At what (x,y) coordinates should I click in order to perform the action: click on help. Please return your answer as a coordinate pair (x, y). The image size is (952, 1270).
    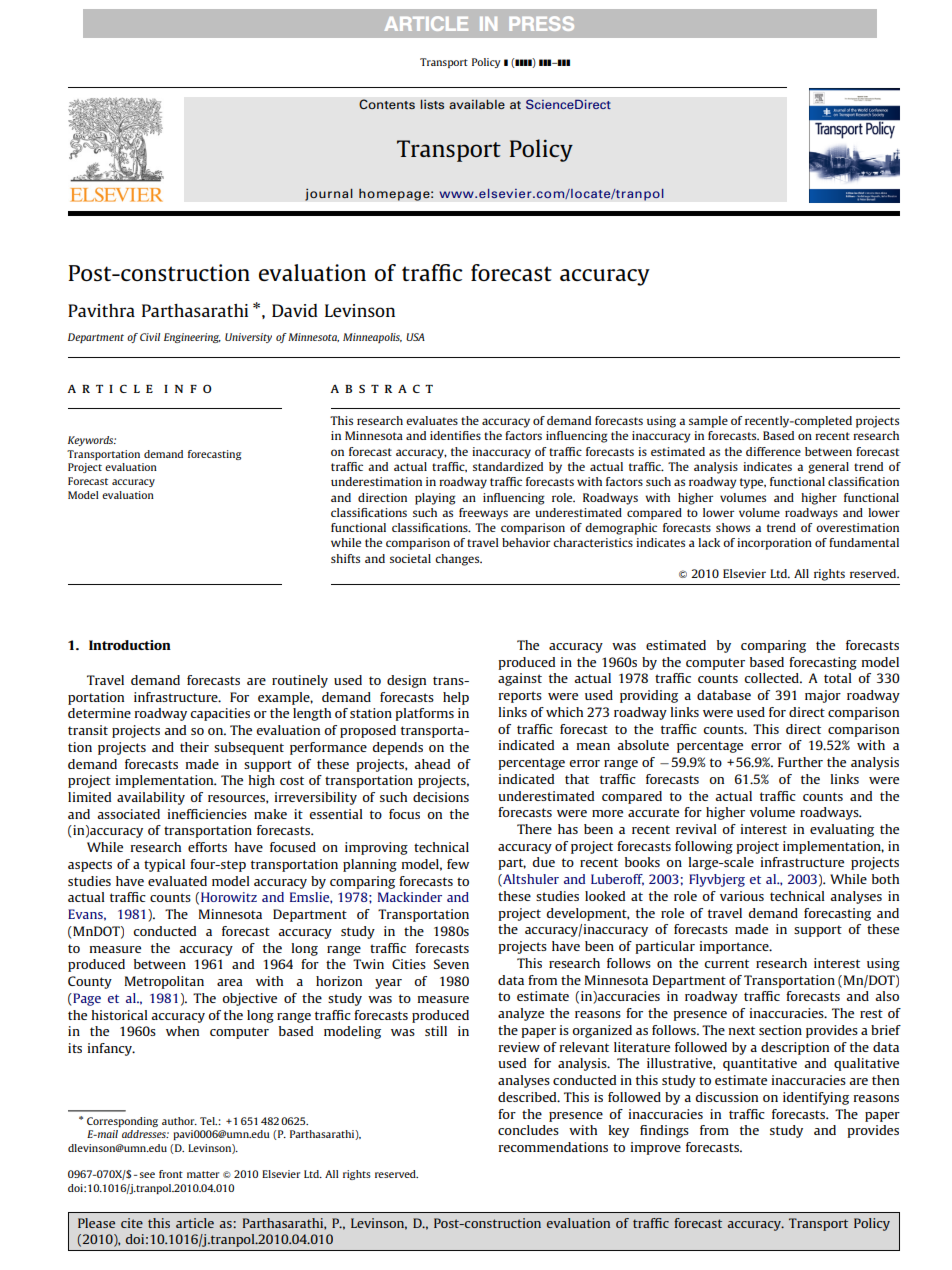
    Looking at the image, I should click on (456, 698).
